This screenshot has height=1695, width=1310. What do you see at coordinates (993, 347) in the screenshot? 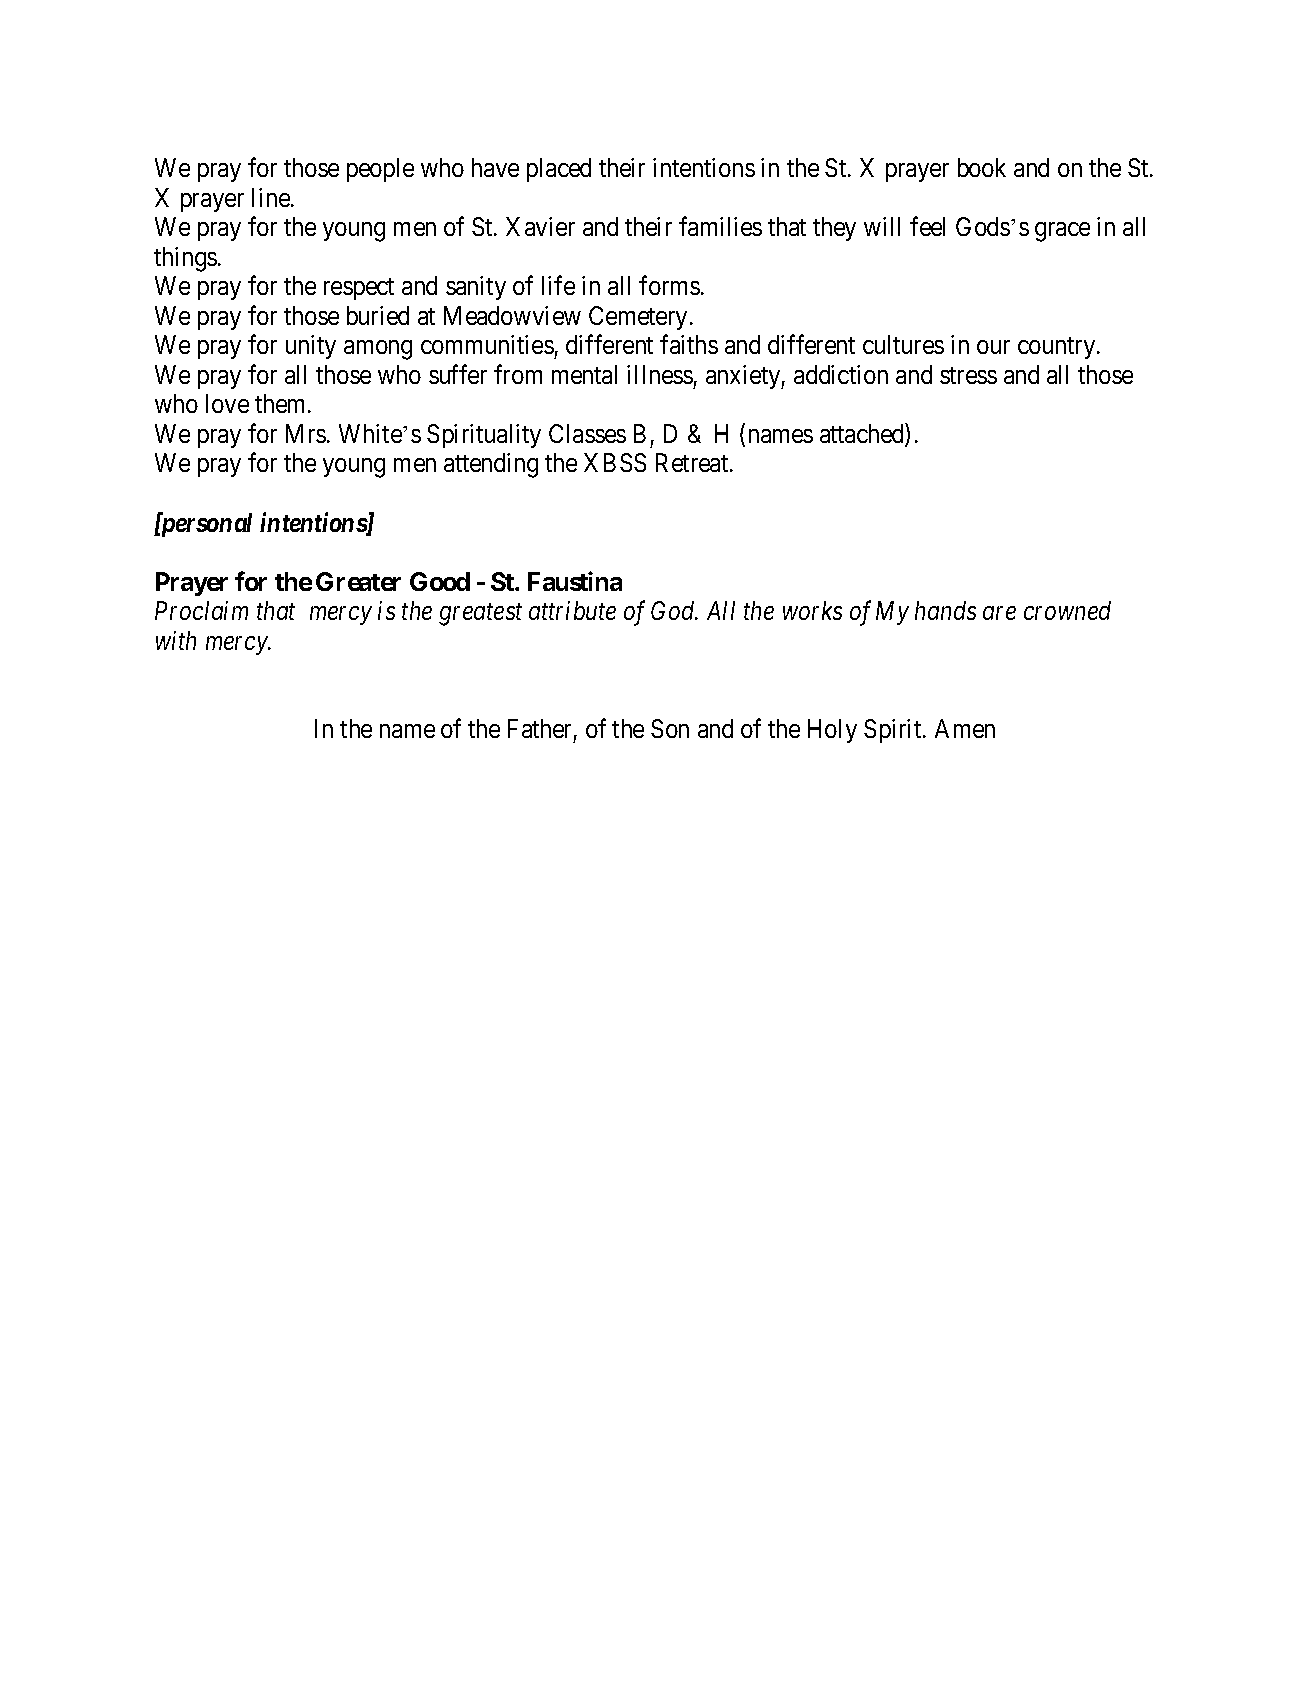
I see `our` at bounding box center [993, 347].
